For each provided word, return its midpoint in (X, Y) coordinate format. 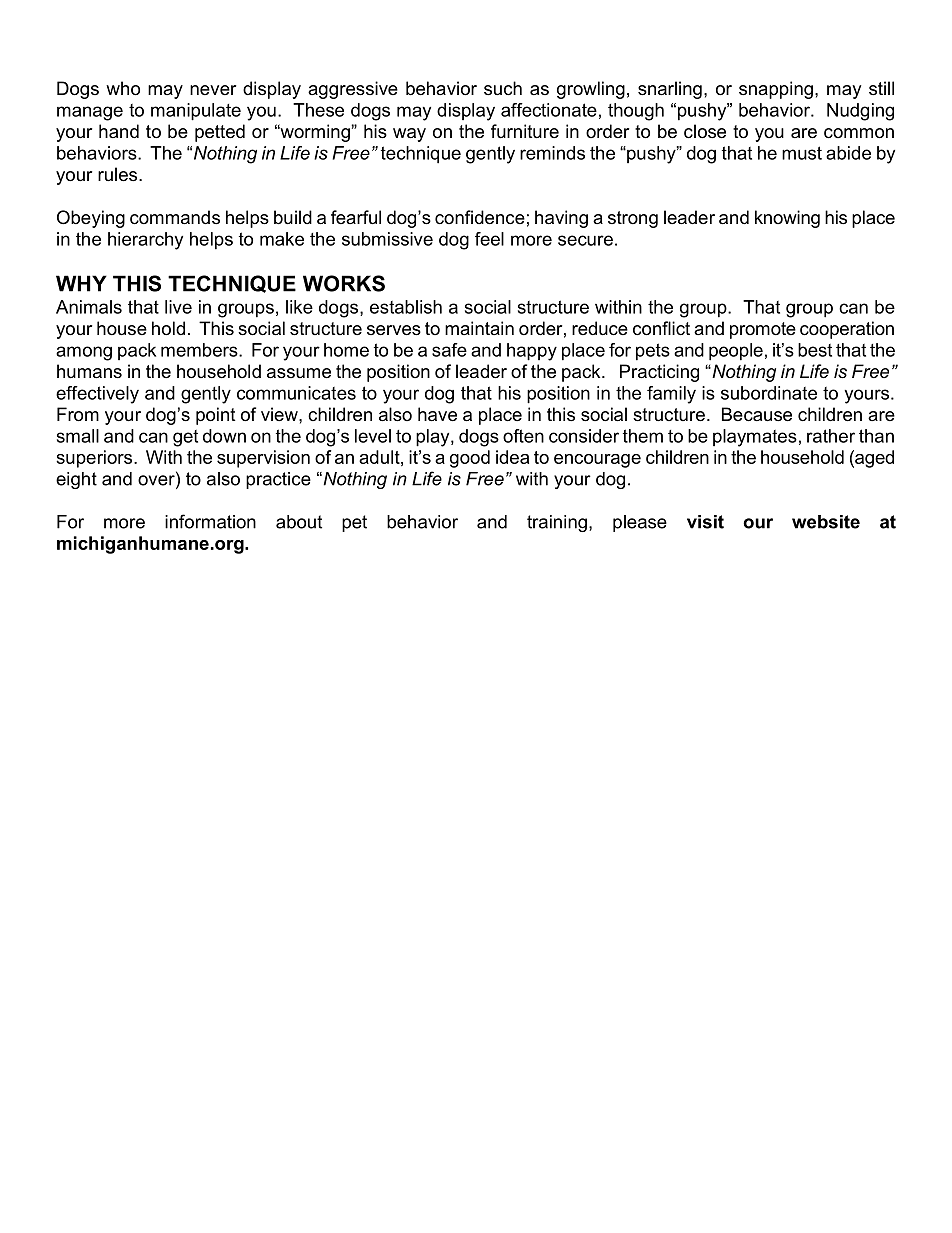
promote (763, 330)
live (178, 307)
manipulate (196, 112)
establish (406, 307)
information (210, 521)
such (503, 88)
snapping (776, 90)
